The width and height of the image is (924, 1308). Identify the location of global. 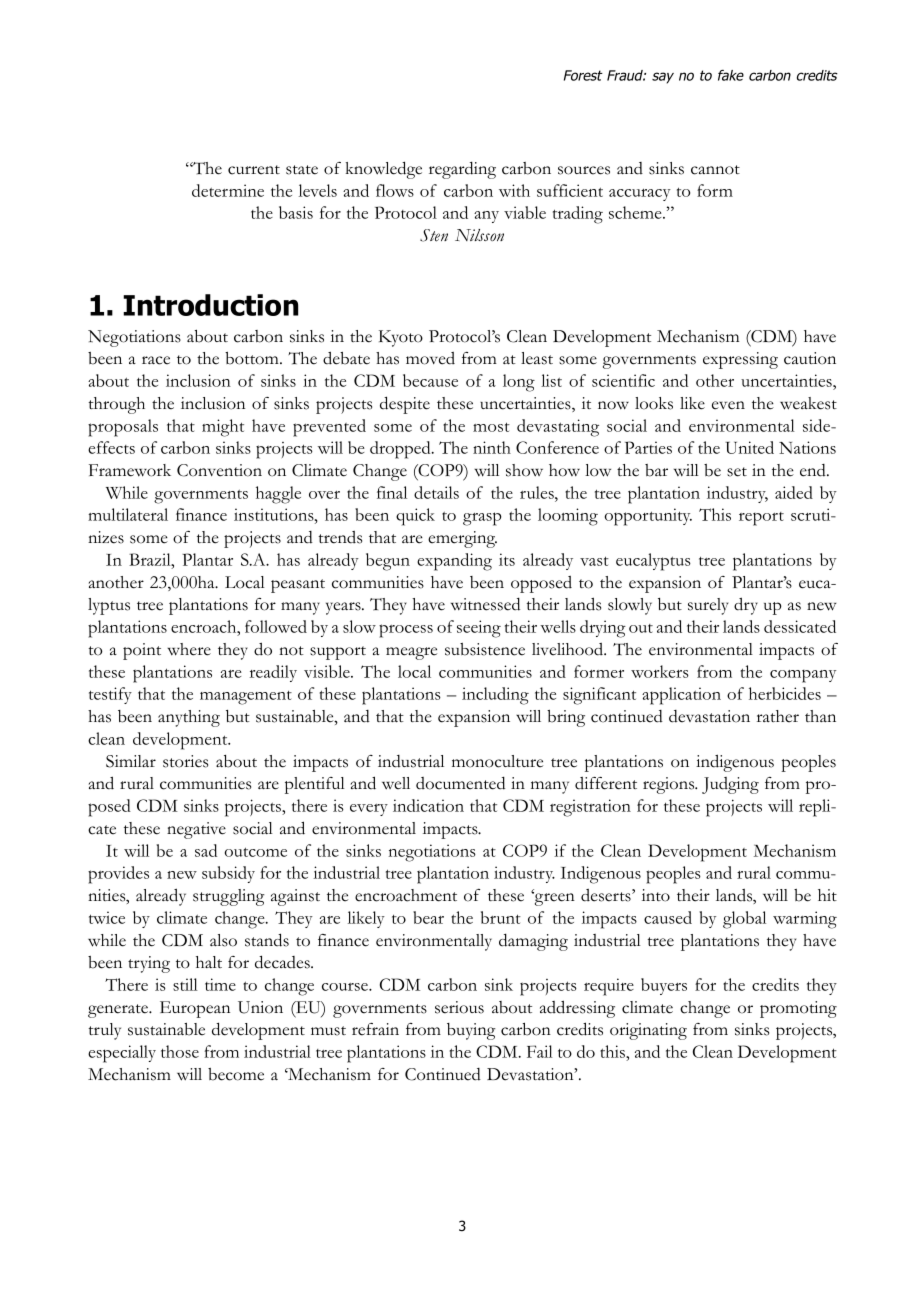
(744, 920).
